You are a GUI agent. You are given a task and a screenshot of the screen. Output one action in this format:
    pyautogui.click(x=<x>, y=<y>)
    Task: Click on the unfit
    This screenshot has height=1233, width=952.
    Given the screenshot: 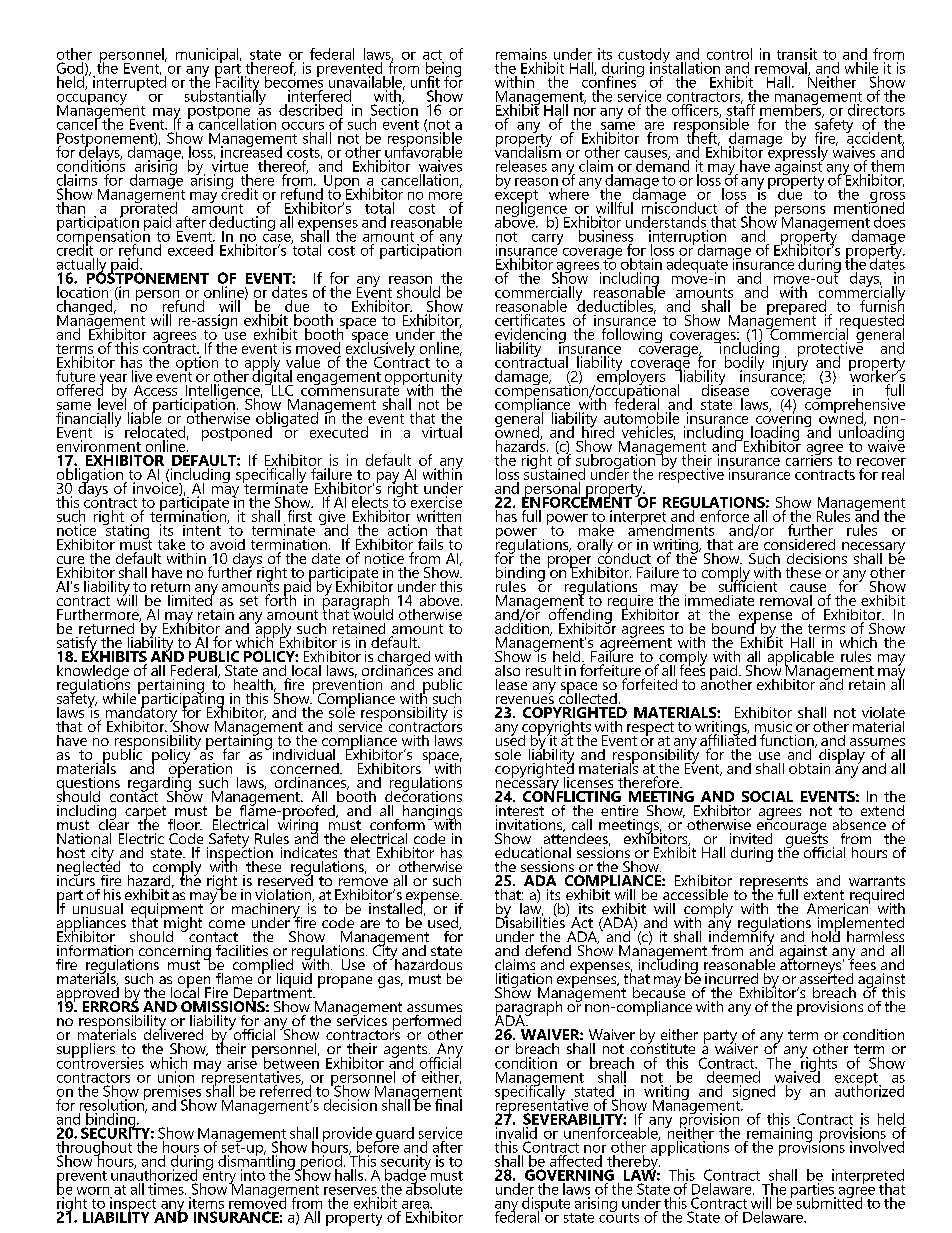 What is the action you would take?
    pyautogui.click(x=424, y=80)
